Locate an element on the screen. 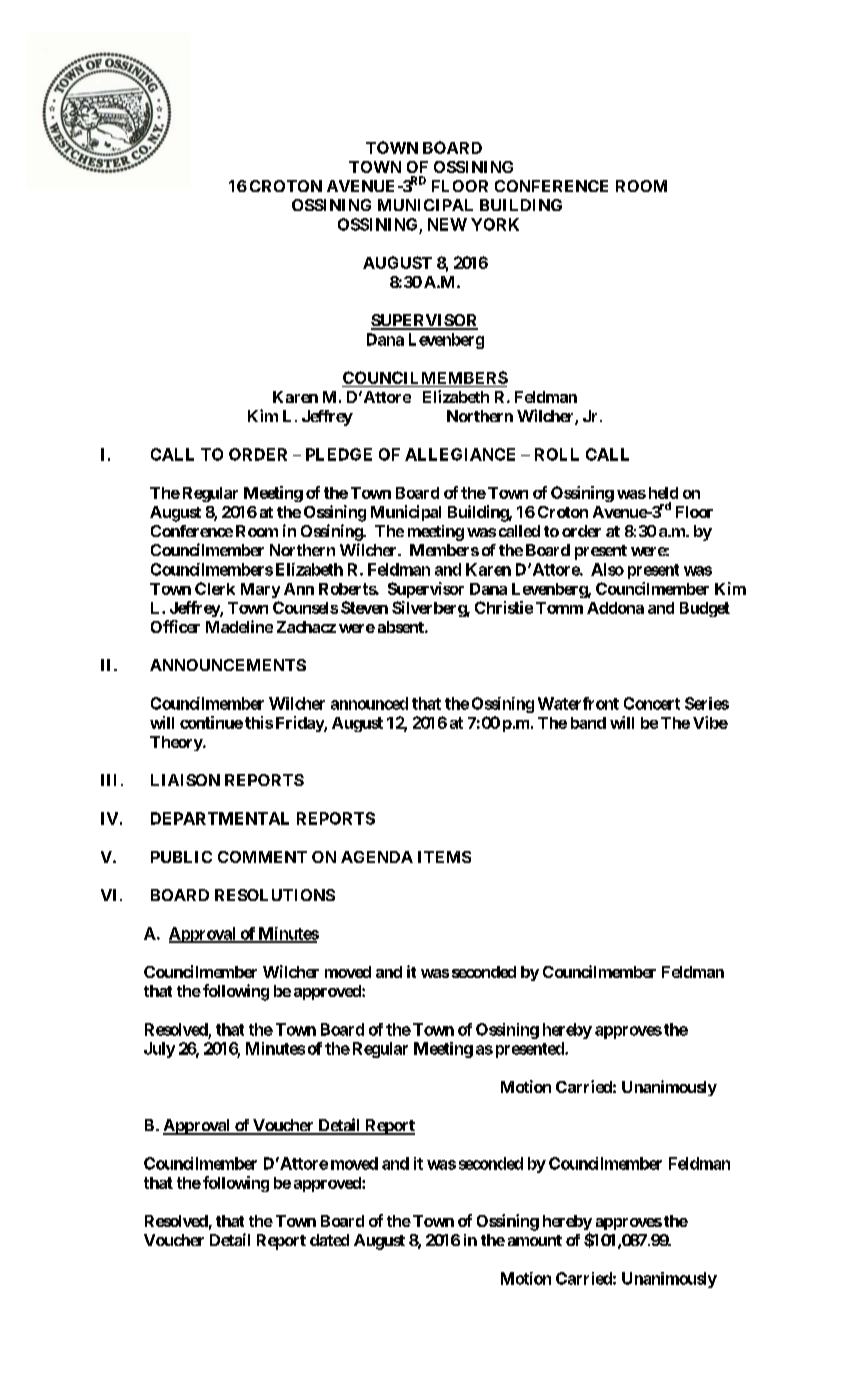 This screenshot has height=1400, width=849. amount is located at coordinates (535, 1240).
